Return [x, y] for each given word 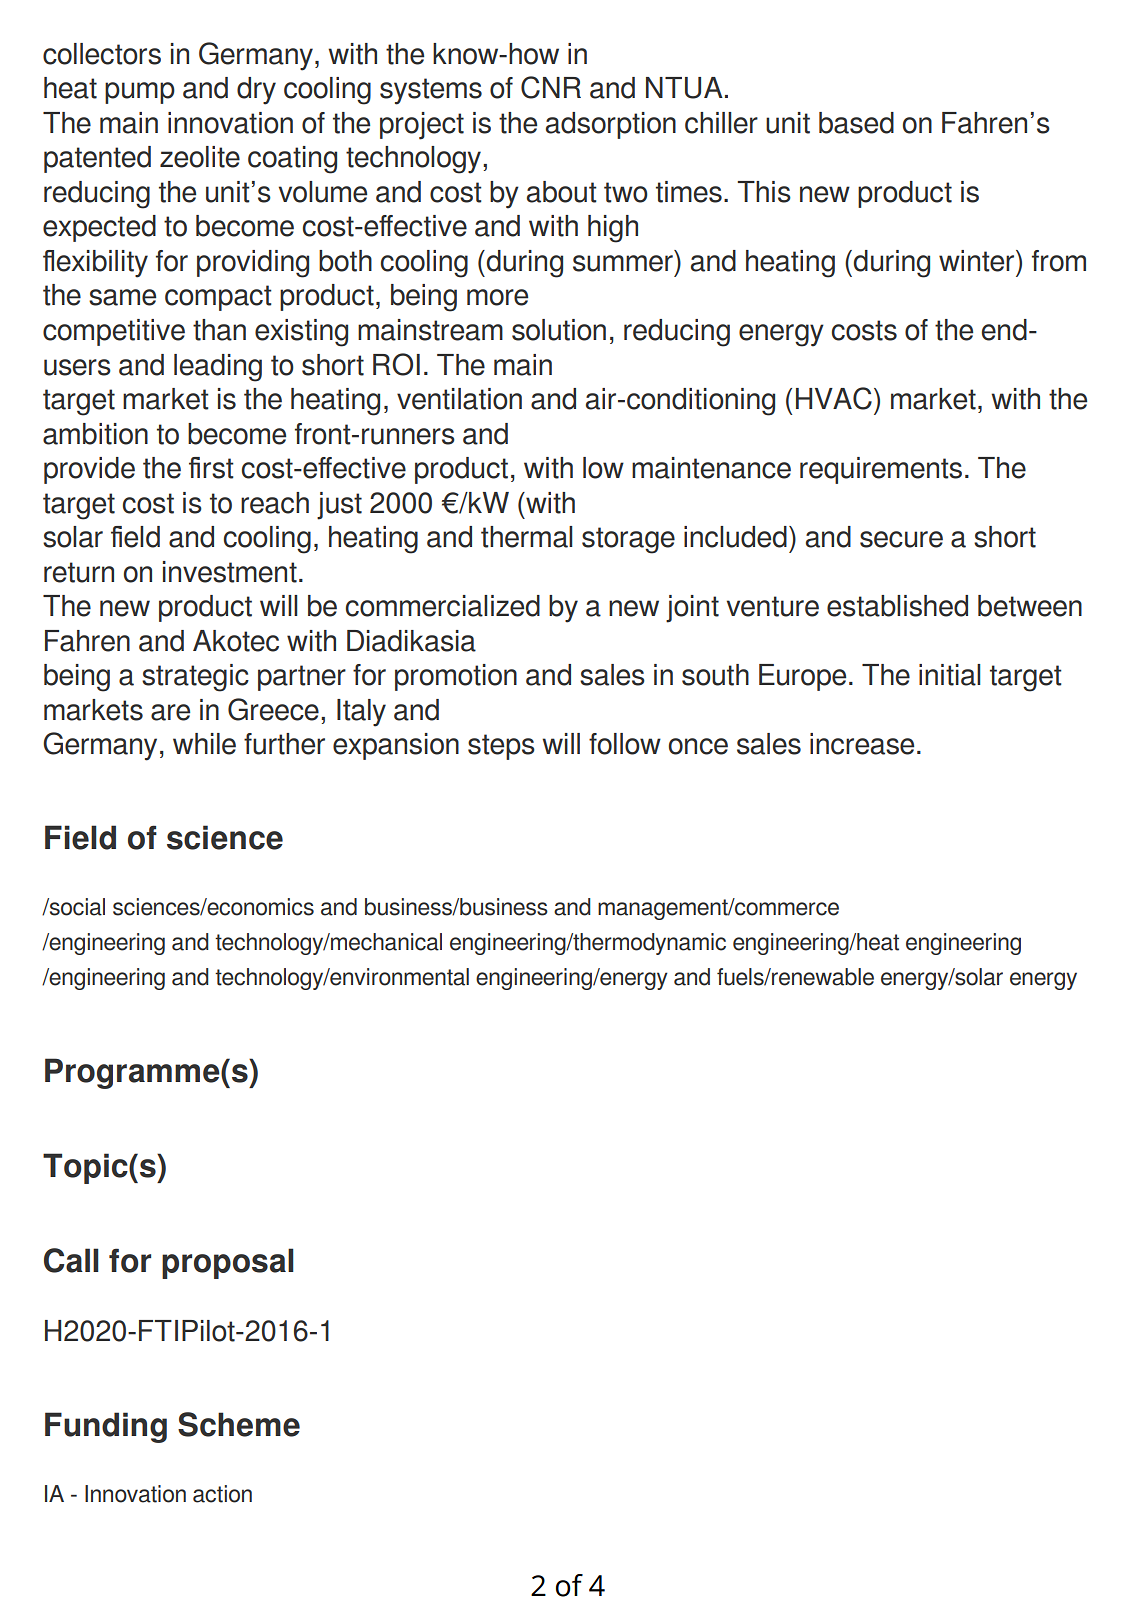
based [856, 123]
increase [862, 744]
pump [140, 93]
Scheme [239, 1424]
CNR [551, 87]
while [204, 744]
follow [625, 744]
